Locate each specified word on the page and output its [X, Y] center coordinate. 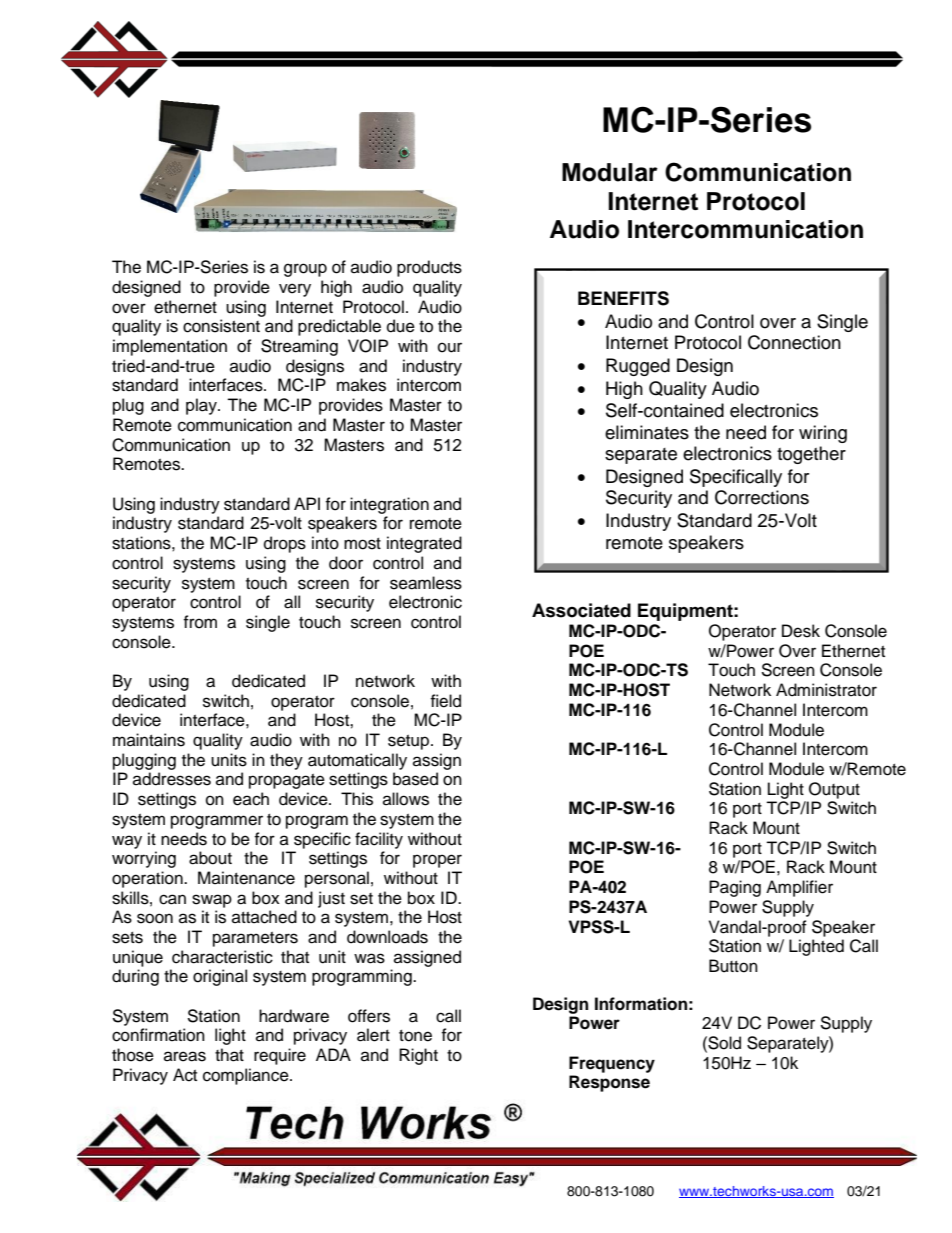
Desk [801, 631]
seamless [426, 583]
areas [185, 1056]
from [200, 622]
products [429, 268]
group [305, 270]
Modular [610, 172]
